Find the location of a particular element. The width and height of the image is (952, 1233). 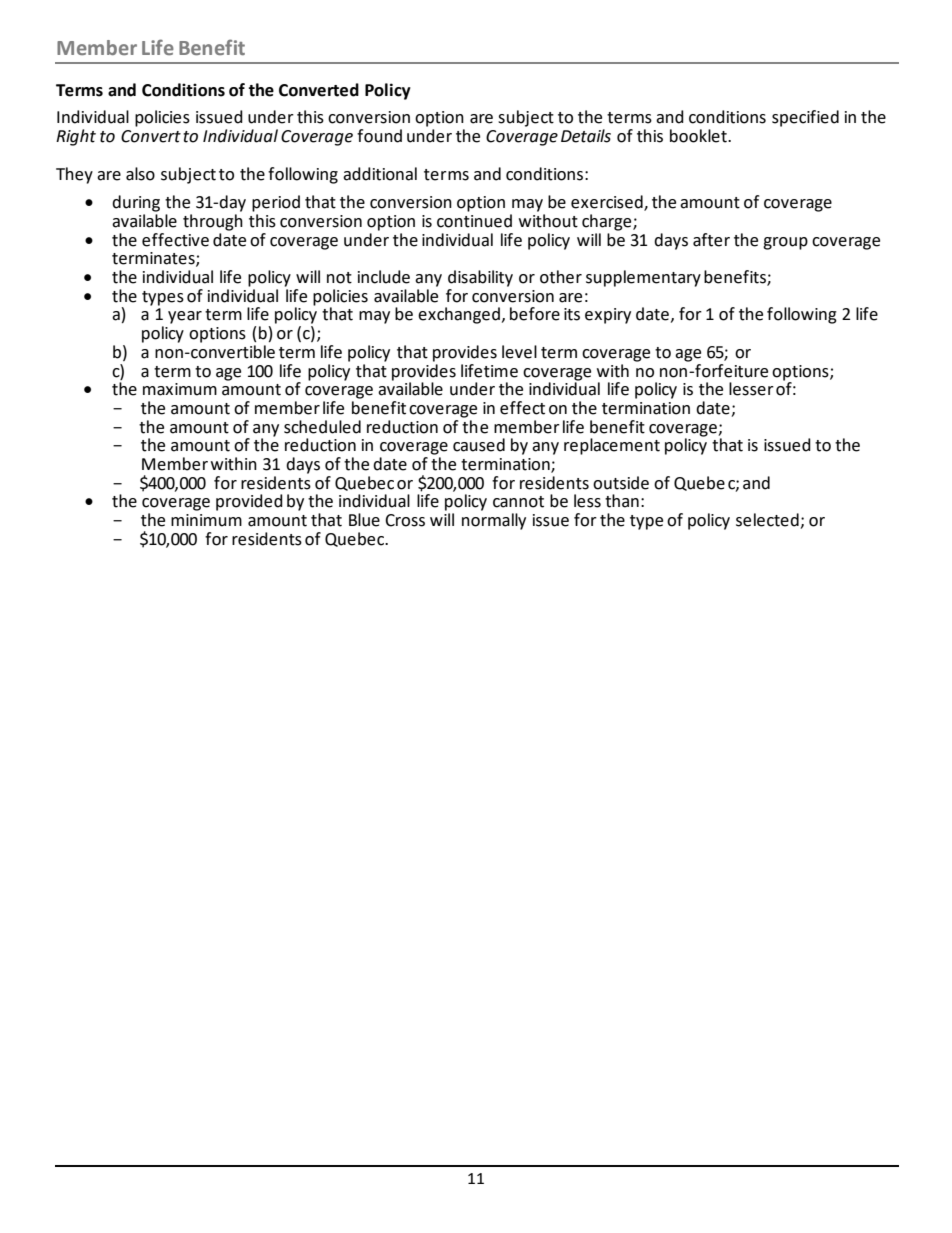

through is located at coordinates (213, 222).
